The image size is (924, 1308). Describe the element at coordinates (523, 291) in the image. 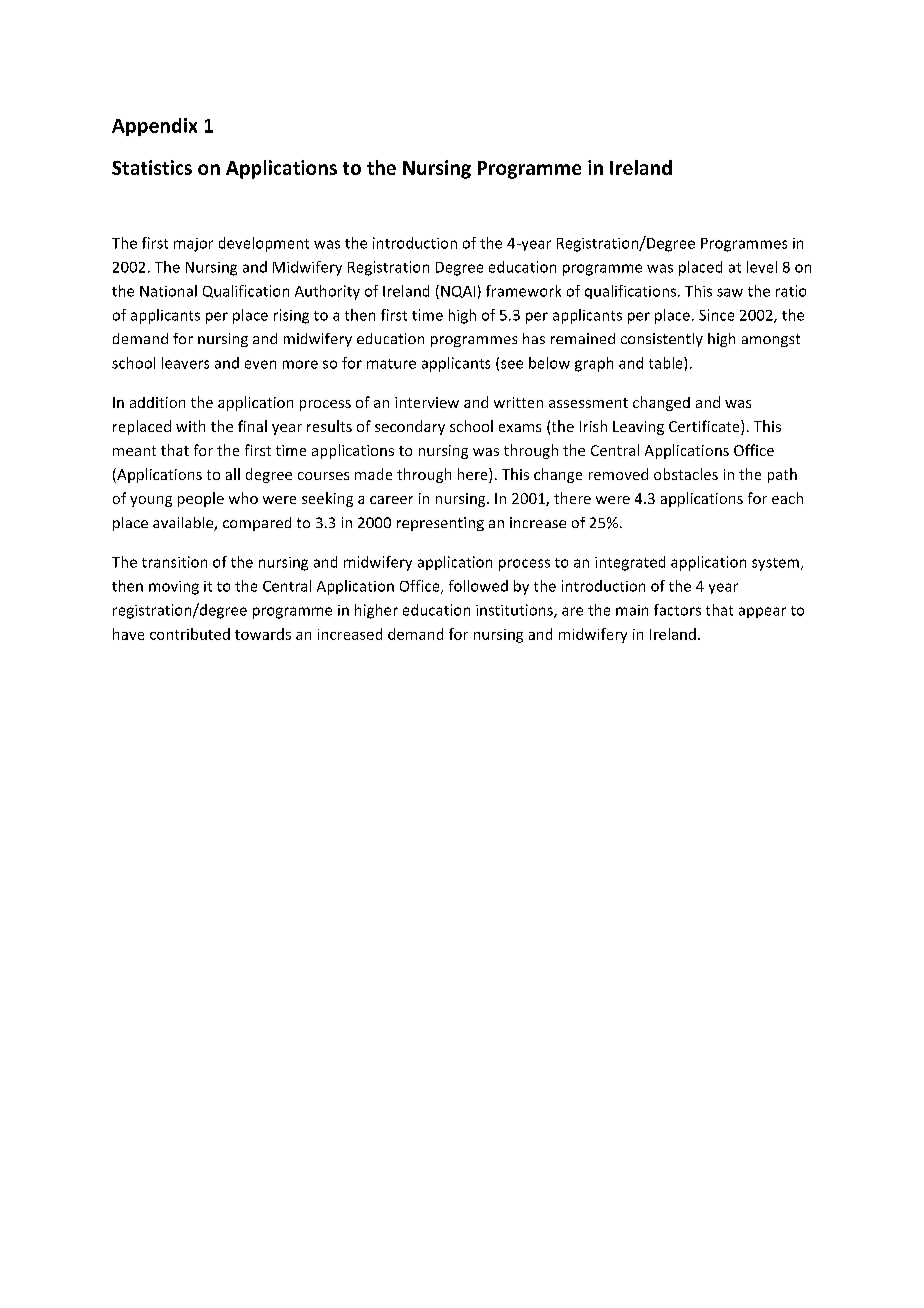

I see `framework` at that location.
